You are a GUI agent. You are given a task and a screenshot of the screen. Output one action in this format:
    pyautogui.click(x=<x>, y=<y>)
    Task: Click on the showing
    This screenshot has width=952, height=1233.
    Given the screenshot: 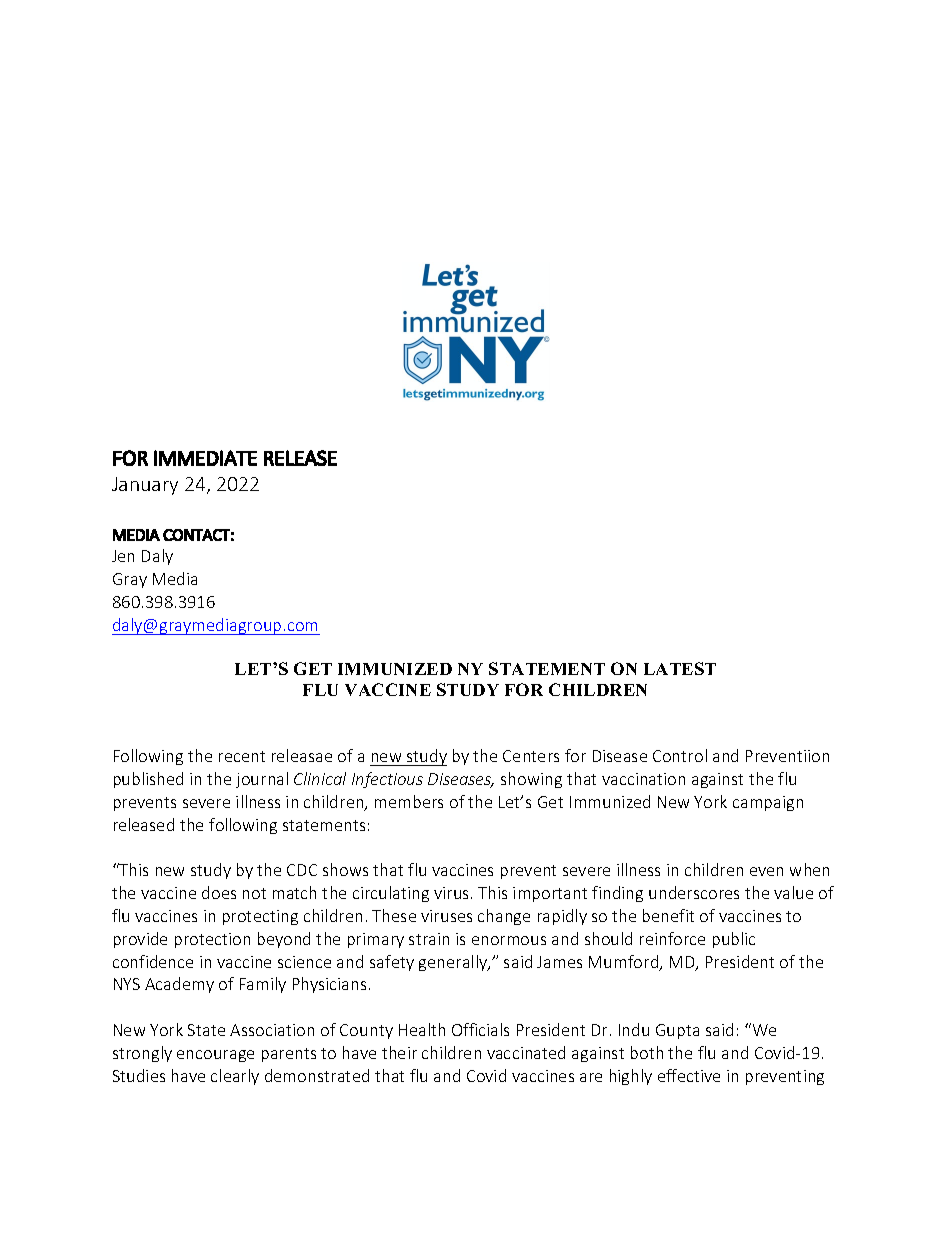 What is the action you would take?
    pyautogui.click(x=531, y=780)
